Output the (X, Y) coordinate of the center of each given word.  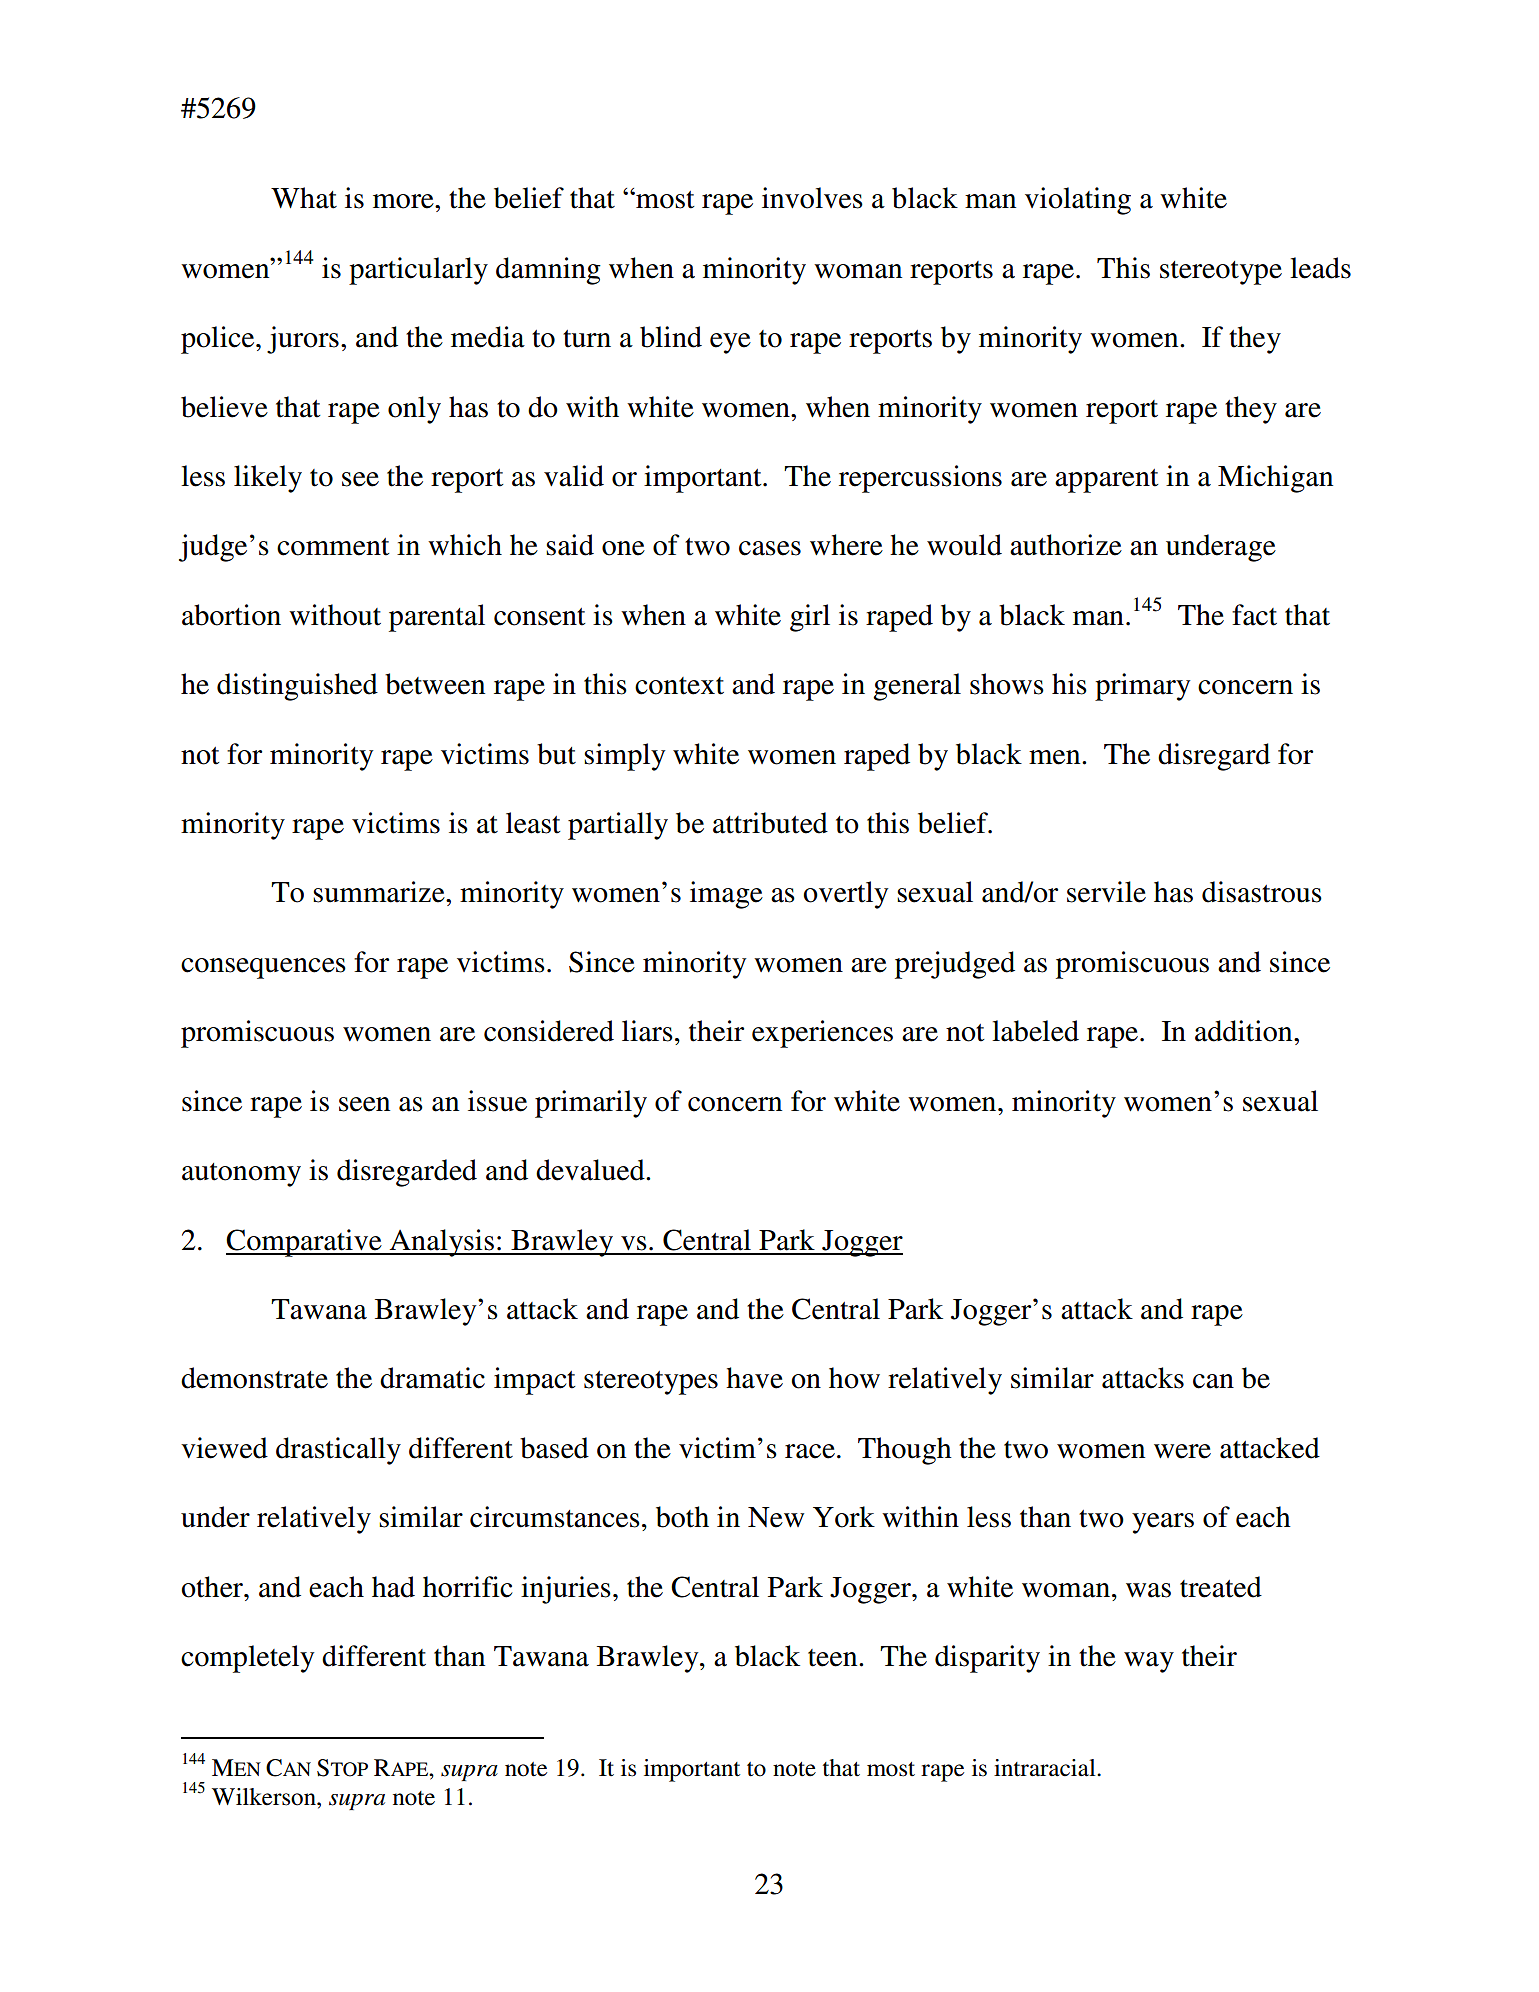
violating (1078, 201)
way (1149, 1662)
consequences (263, 968)
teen (834, 1658)
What (304, 198)
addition (1245, 1031)
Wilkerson (265, 1797)
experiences (822, 1034)
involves (812, 198)
